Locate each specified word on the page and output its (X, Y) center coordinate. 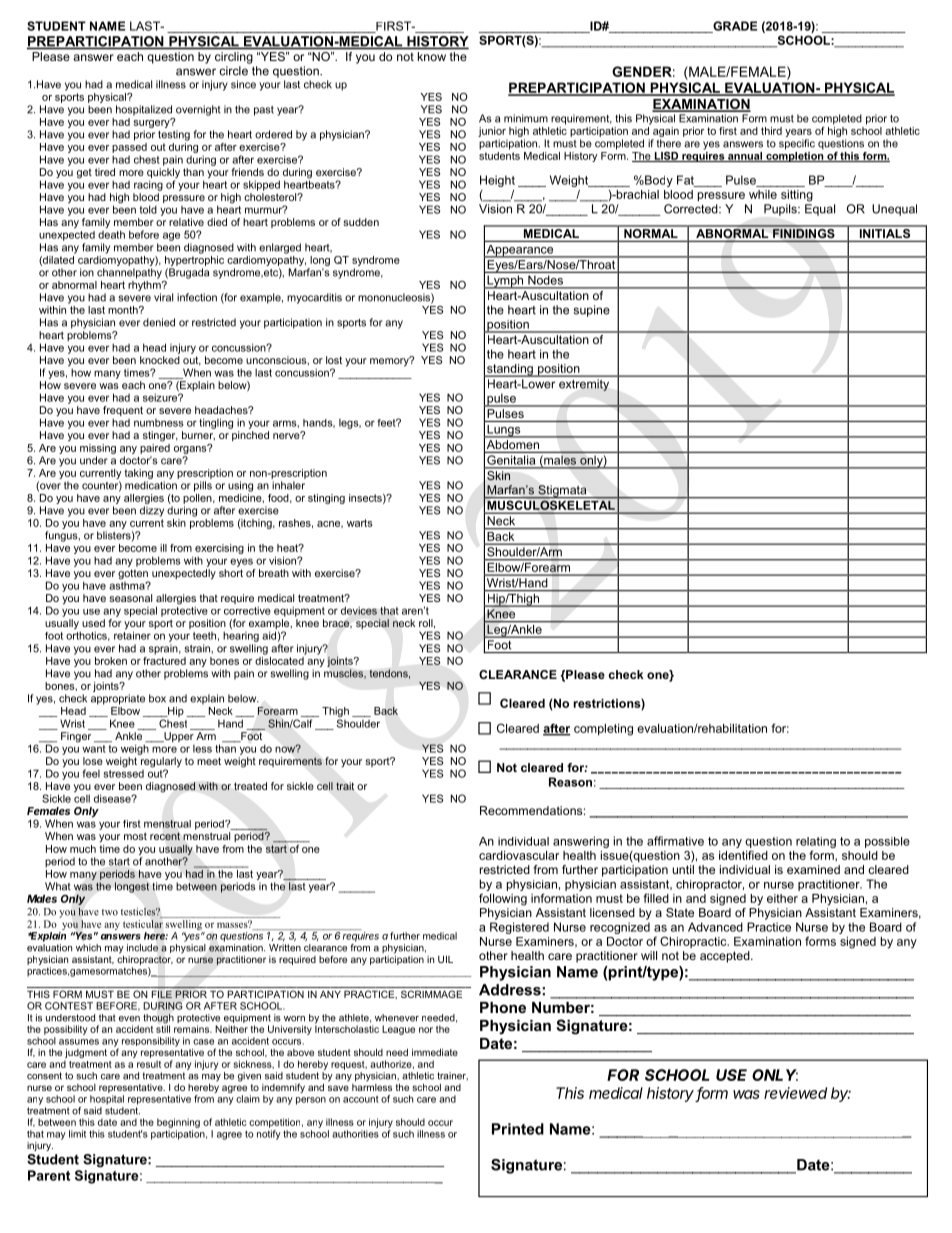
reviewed (795, 1093)
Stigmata (562, 492)
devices (359, 610)
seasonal (130, 598)
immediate (435, 1052)
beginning (178, 1123)
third (771, 131)
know (432, 56)
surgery (152, 124)
